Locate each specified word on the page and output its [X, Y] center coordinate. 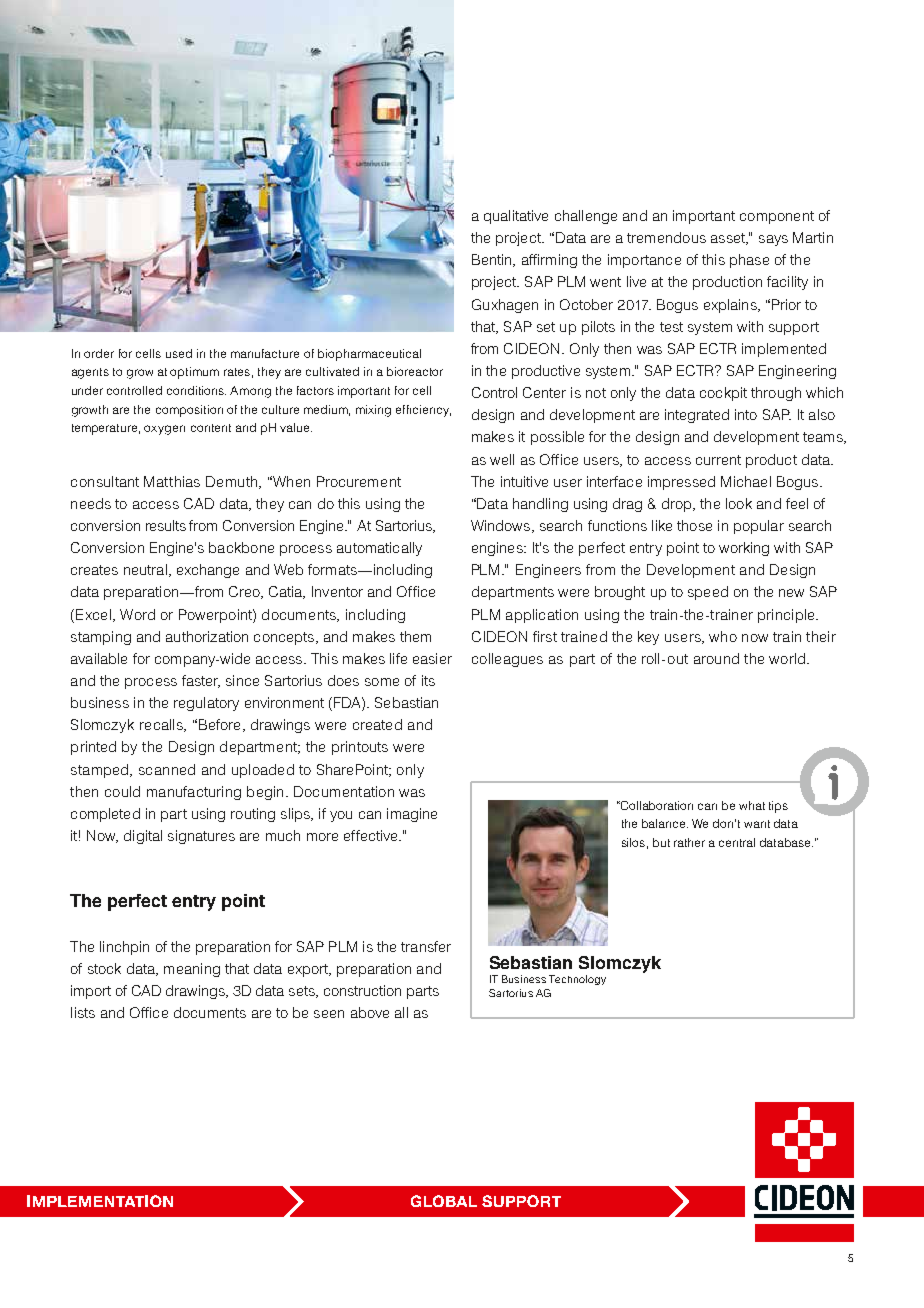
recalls [162, 725]
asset [729, 239]
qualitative [516, 217]
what [752, 805]
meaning [192, 970]
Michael [746, 481]
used [179, 353]
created [377, 724]
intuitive [524, 481]
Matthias [172, 481]
